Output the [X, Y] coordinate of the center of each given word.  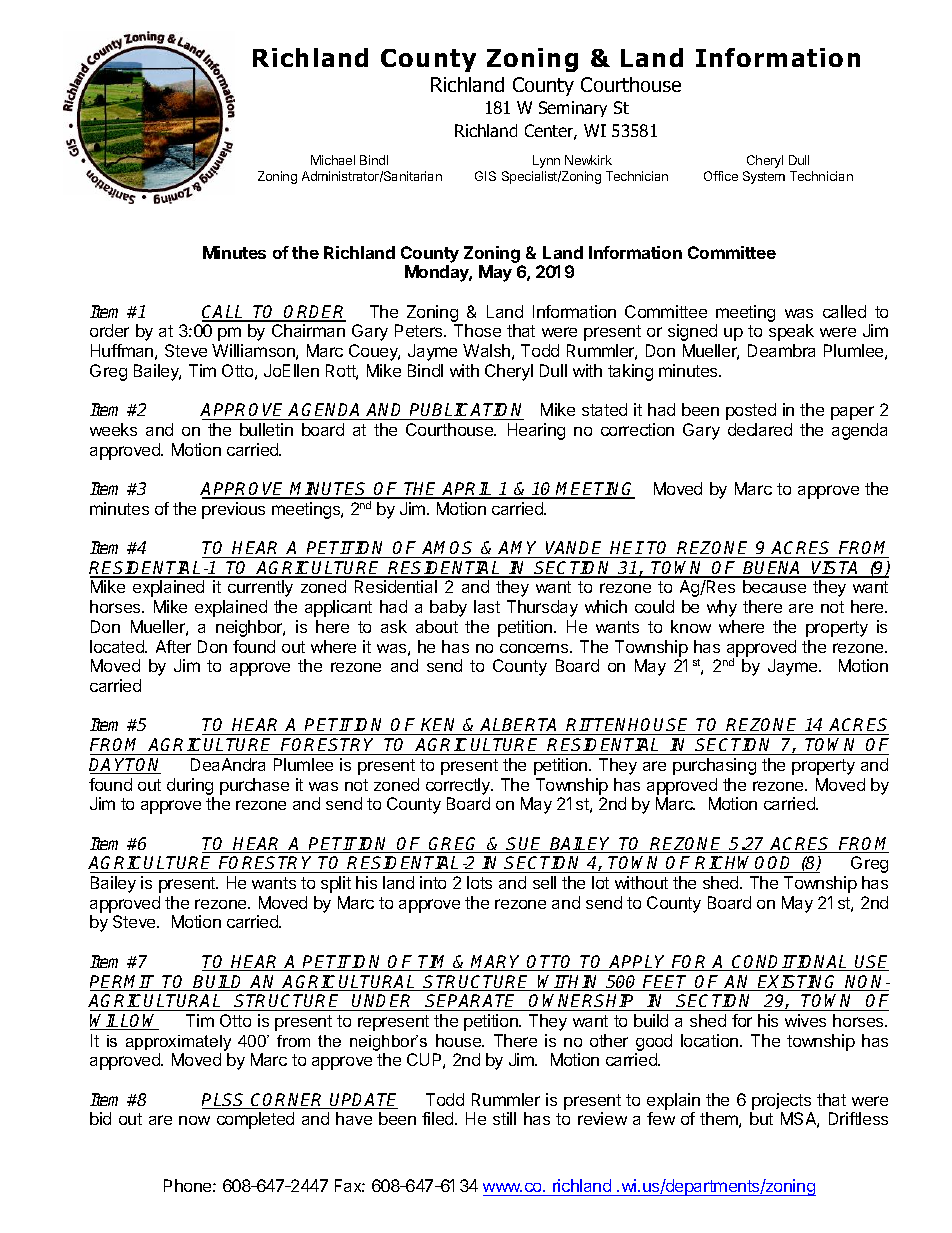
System [764, 177]
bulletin [266, 429]
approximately [178, 1043]
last [487, 606]
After [173, 646]
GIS [485, 176]
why [722, 608]
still [504, 1118]
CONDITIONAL [790, 963]
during [190, 786]
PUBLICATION [466, 411]
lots [479, 882]
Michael [333, 160]
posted [751, 411]
